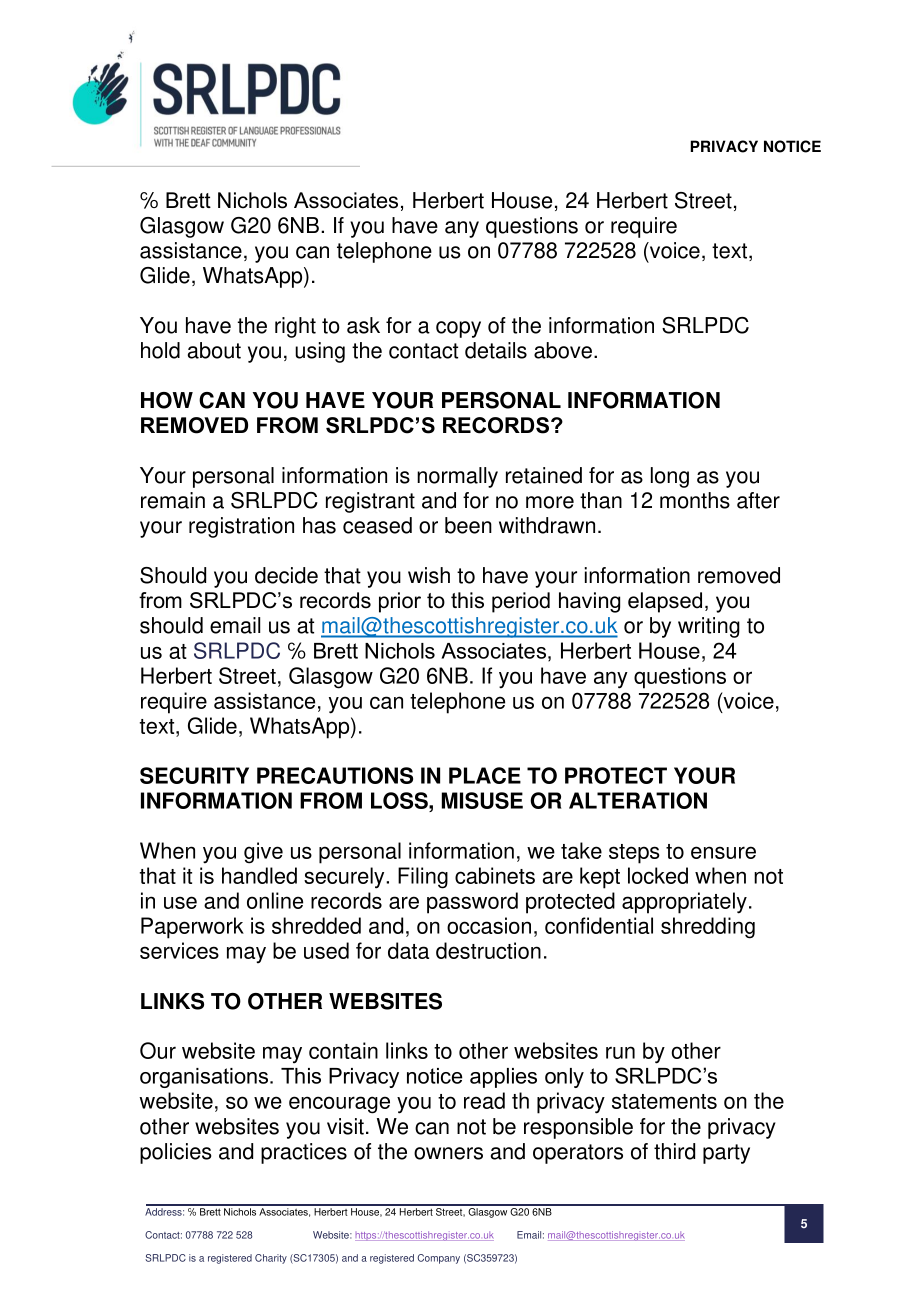  Describe the element at coordinates (286, 575) in the screenshot. I see `decide` at that location.
